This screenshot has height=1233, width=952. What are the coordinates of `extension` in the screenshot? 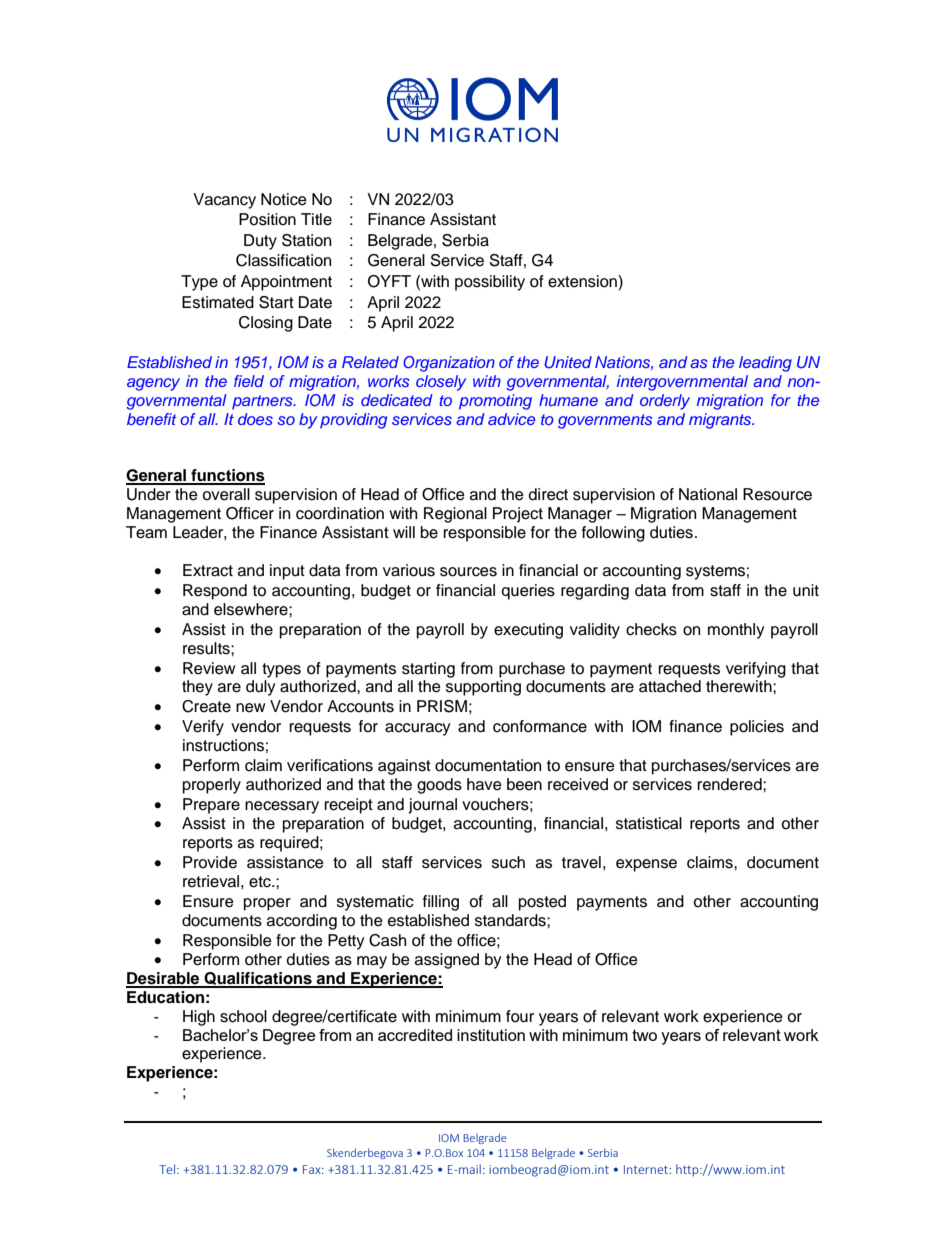 It's located at (583, 281).
